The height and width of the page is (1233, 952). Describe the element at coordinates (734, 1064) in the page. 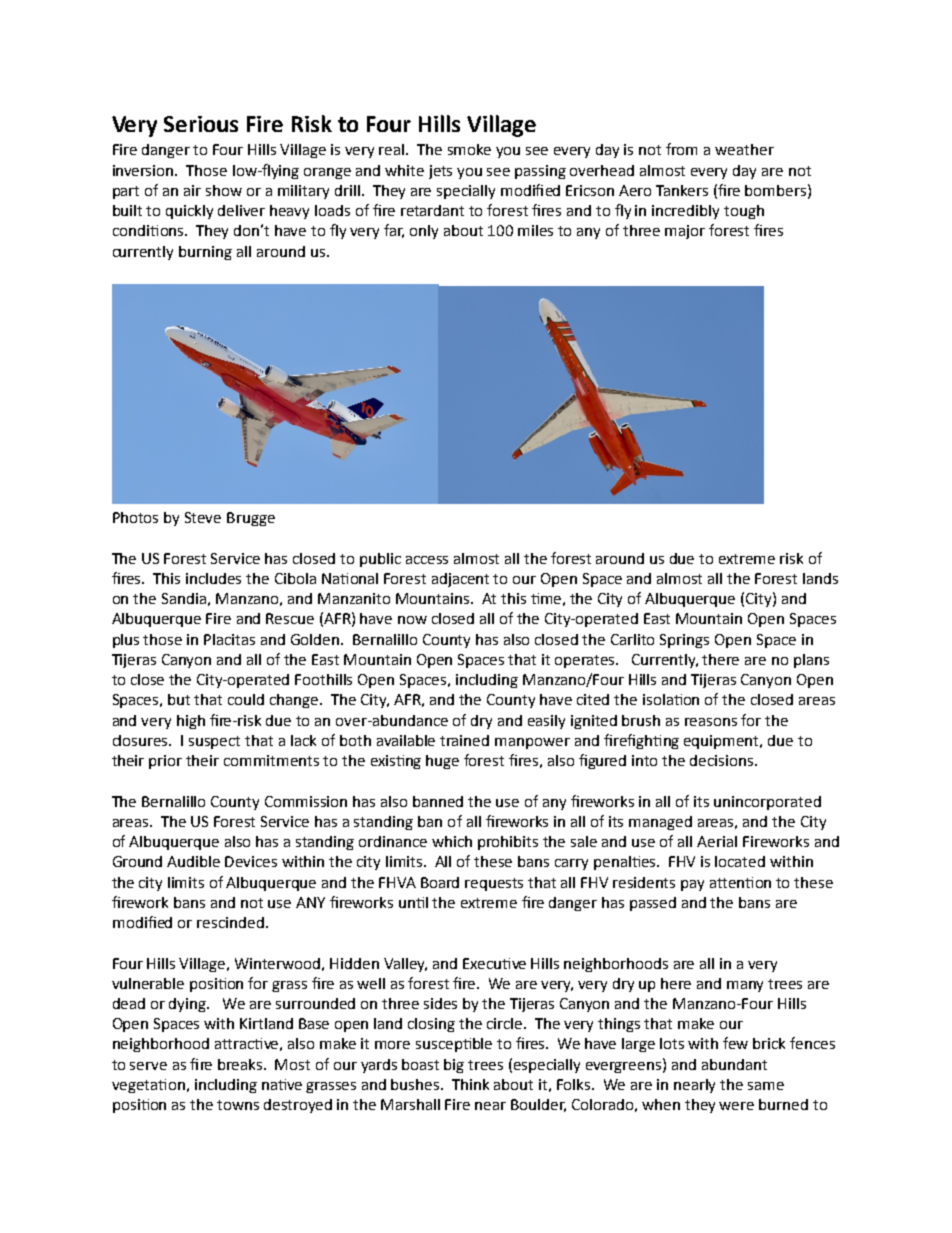

I see `abundant` at that location.
